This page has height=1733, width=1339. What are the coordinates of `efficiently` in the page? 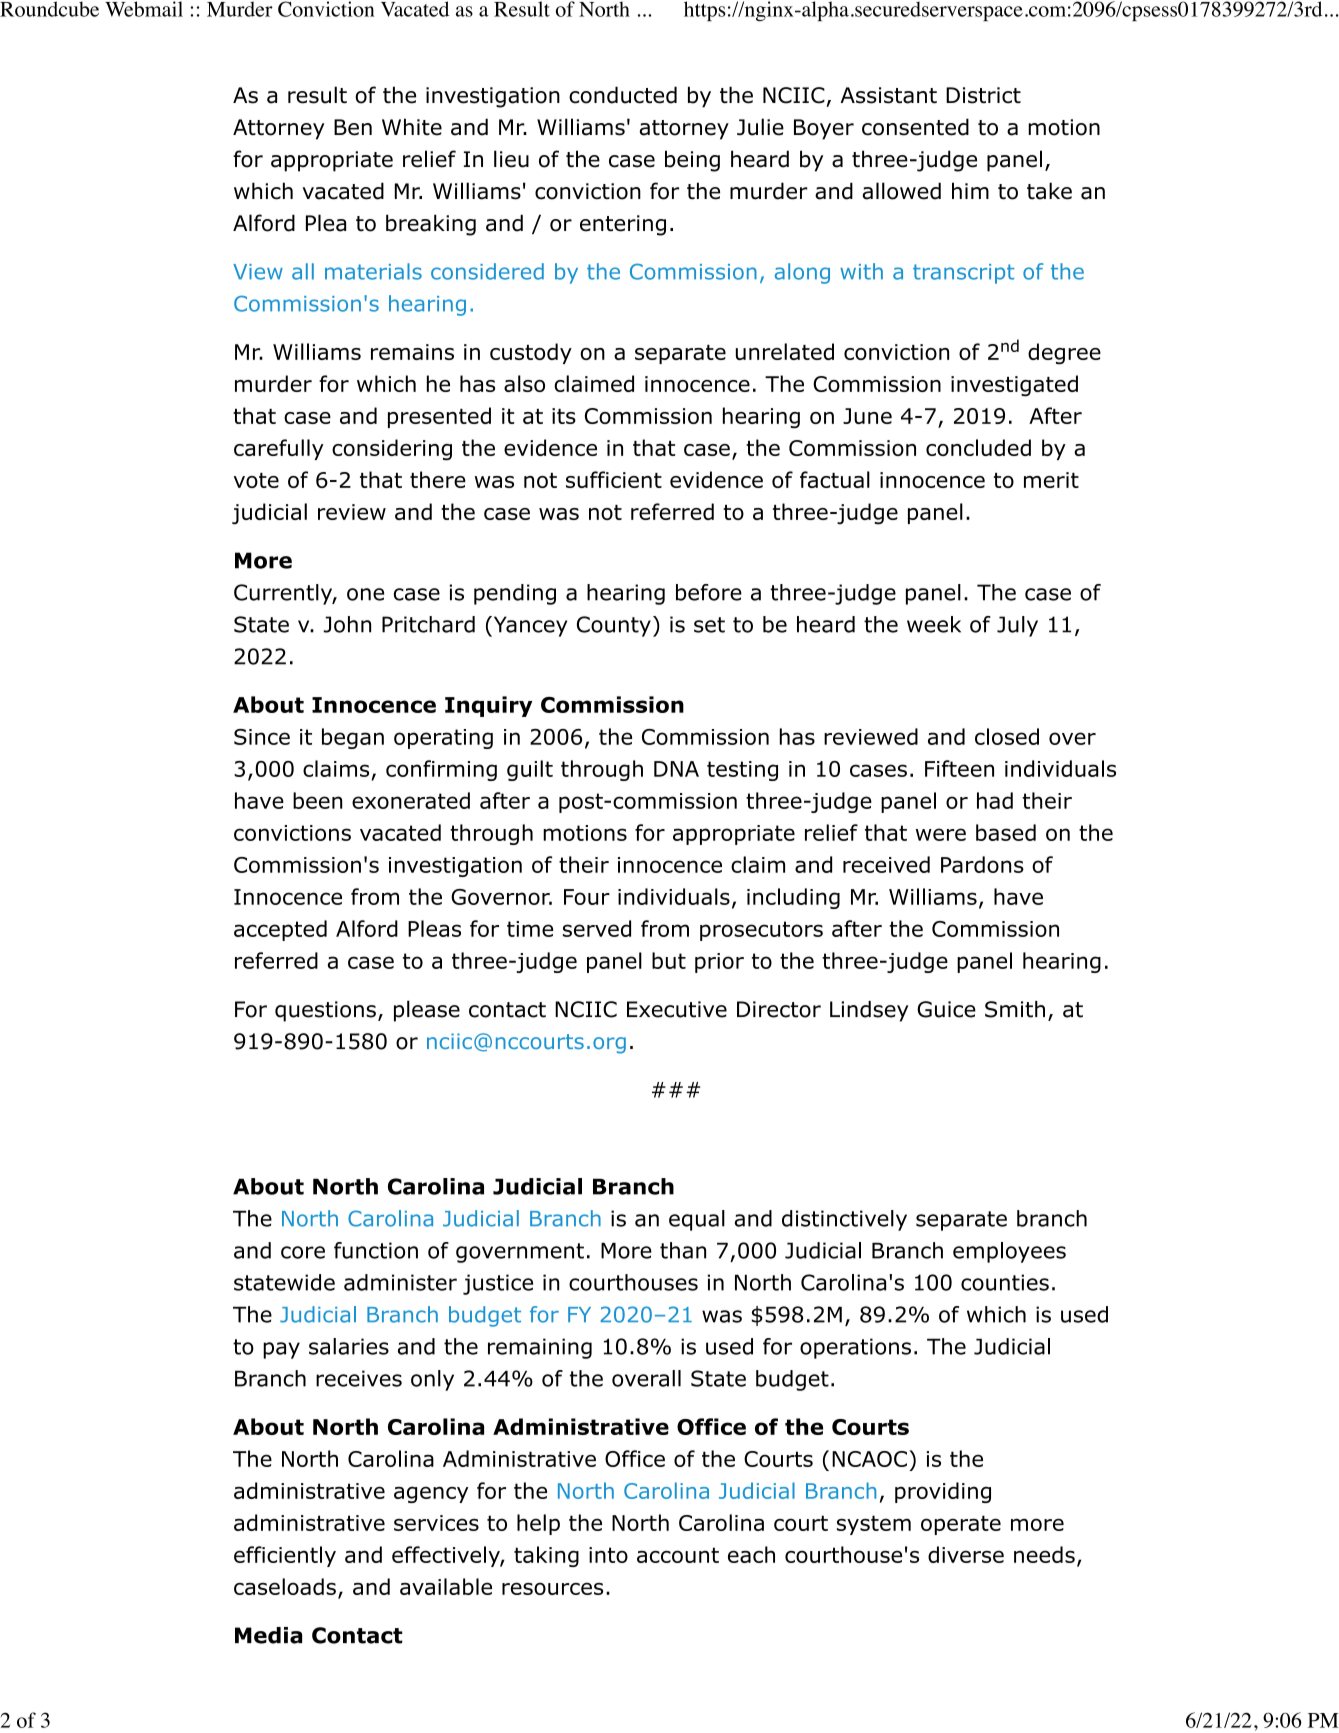 It's located at (285, 1556).
